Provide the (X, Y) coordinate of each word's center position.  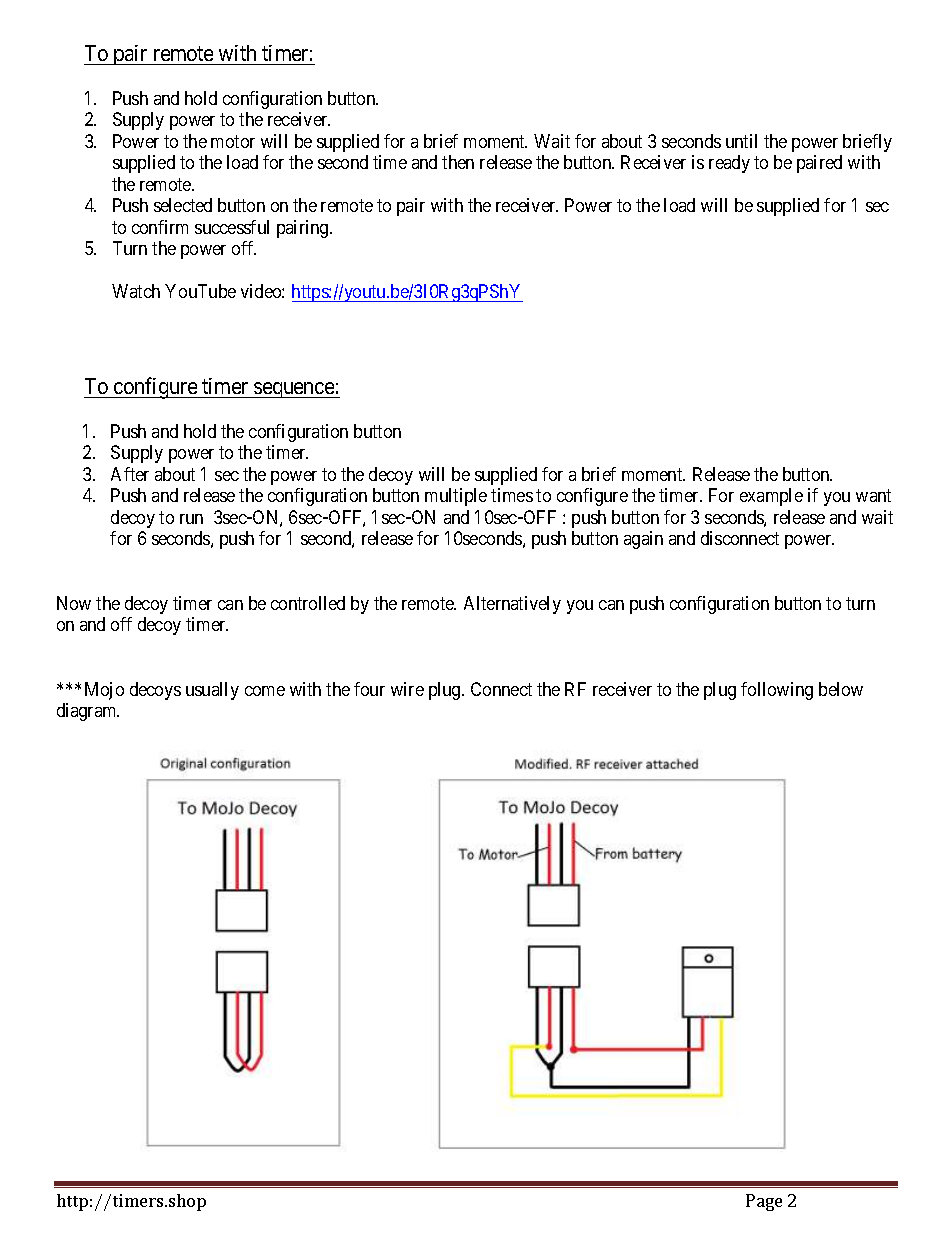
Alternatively (512, 605)
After (130, 474)
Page (764, 1202)
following (777, 691)
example (771, 497)
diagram (88, 712)
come (265, 691)
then (458, 162)
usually (212, 691)
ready (729, 164)
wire (407, 689)
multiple (456, 497)
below (841, 689)
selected (183, 205)
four (369, 689)
